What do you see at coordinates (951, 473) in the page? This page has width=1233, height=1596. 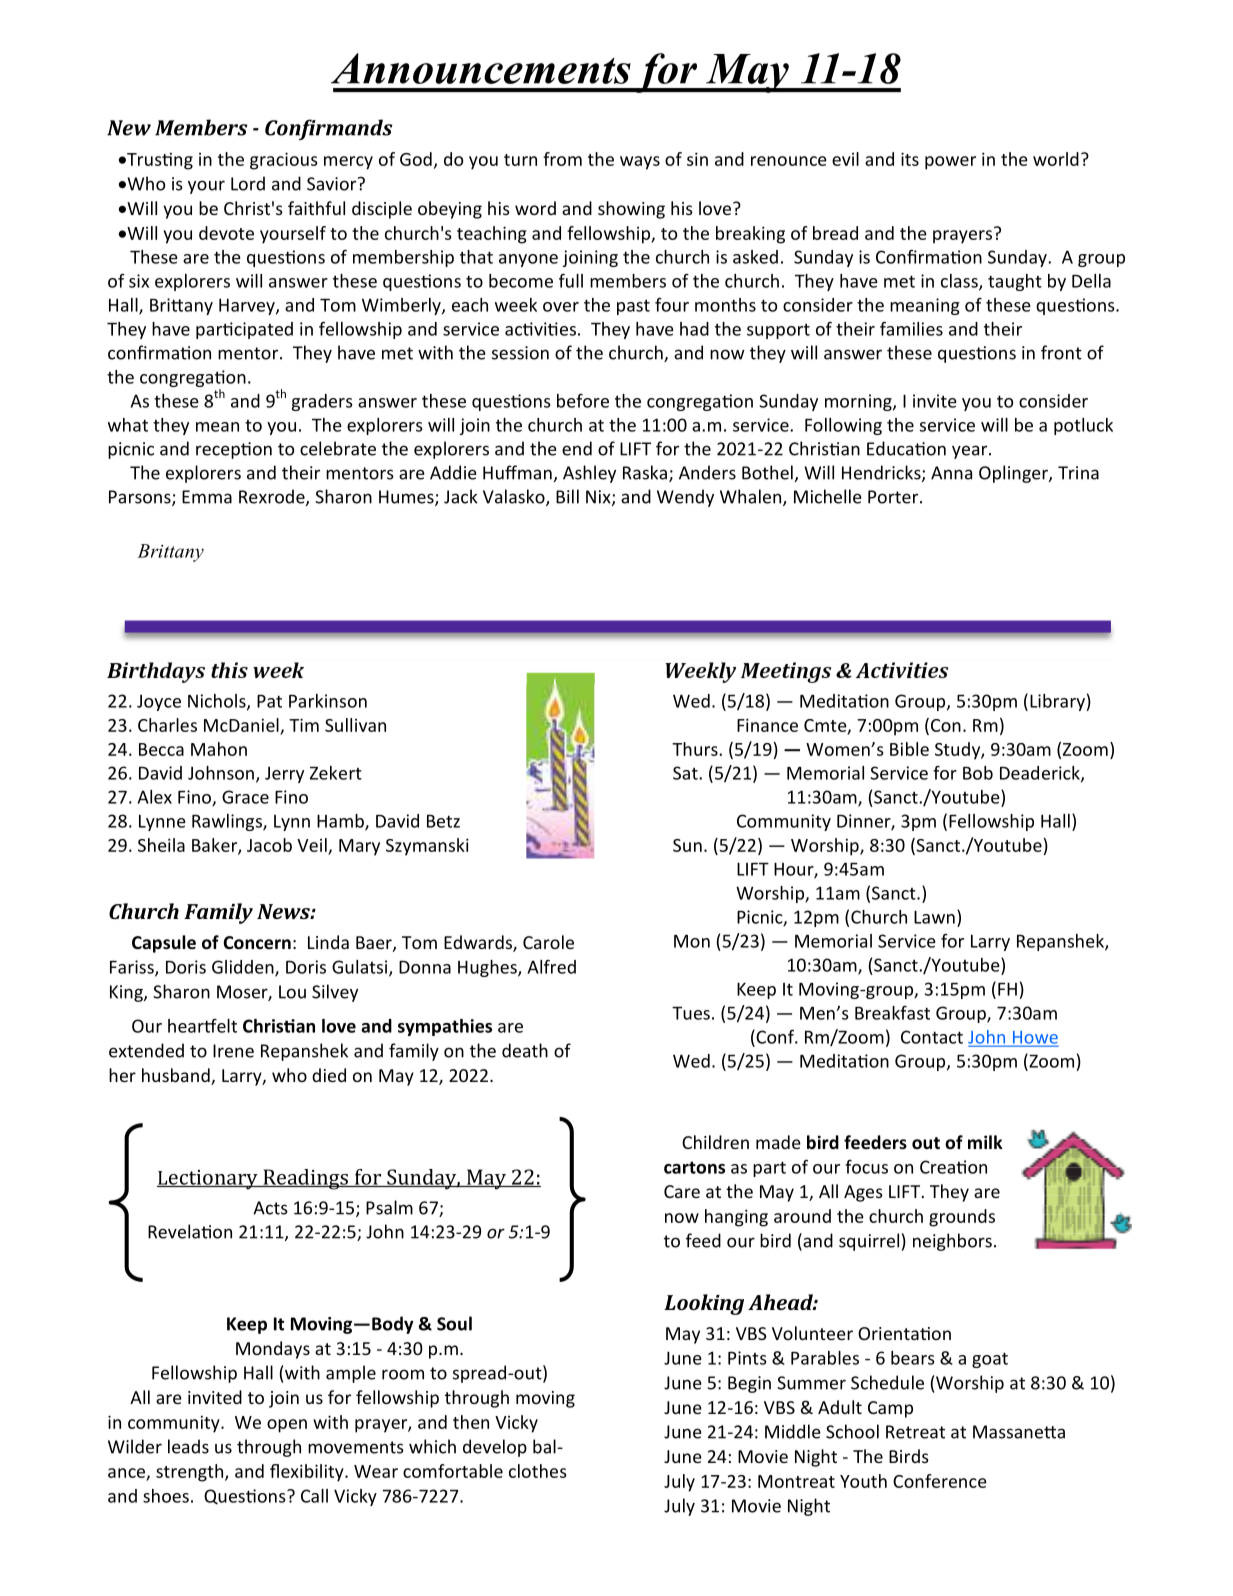 I see `Anna` at bounding box center [951, 473].
